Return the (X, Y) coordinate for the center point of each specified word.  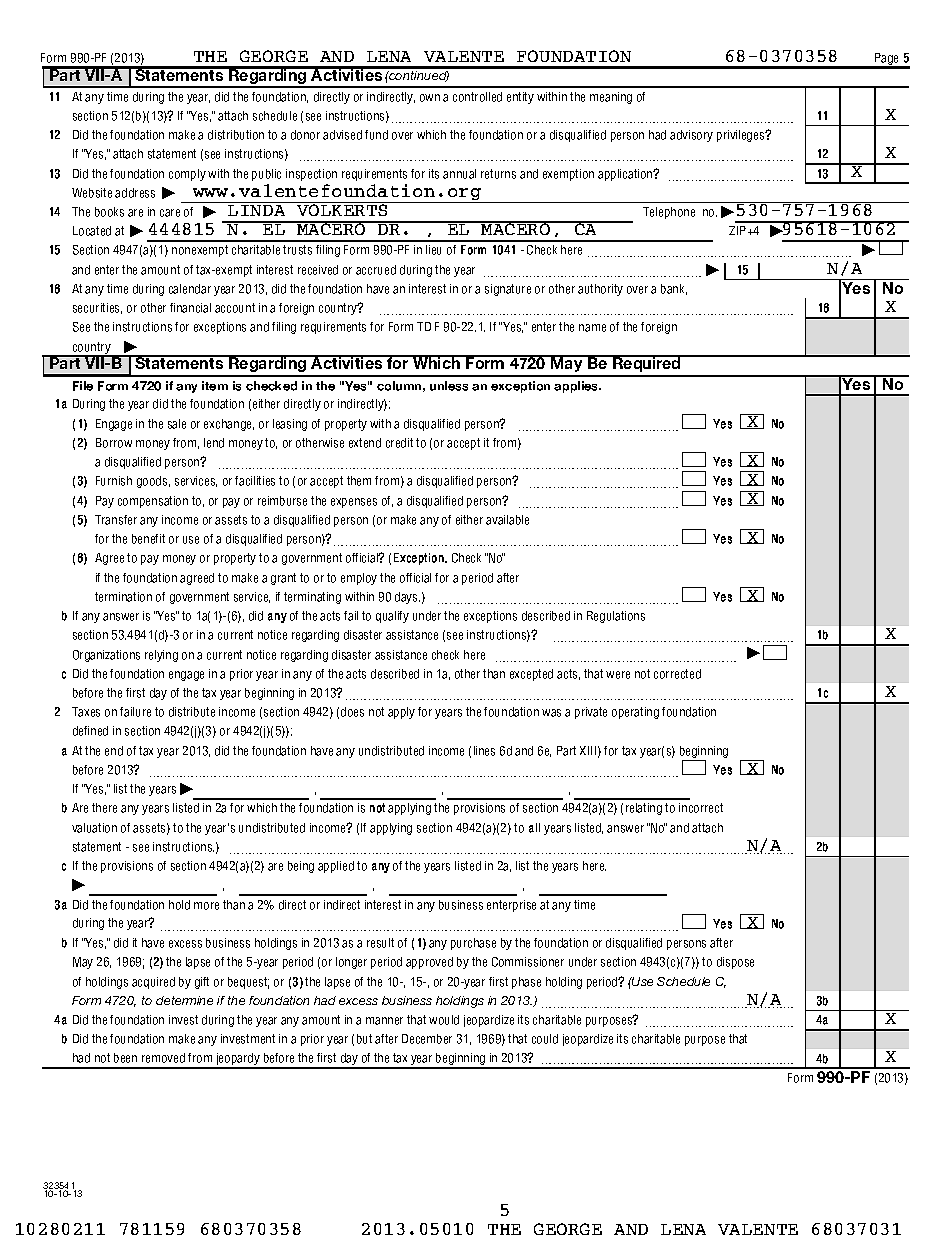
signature (508, 290)
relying (161, 656)
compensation (153, 502)
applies (577, 387)
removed (163, 1058)
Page (886, 60)
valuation (94, 828)
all (534, 828)
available (507, 520)
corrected (677, 674)
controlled (477, 97)
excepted (531, 675)
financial (190, 308)
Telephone (669, 213)
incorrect (701, 808)
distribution (236, 135)
